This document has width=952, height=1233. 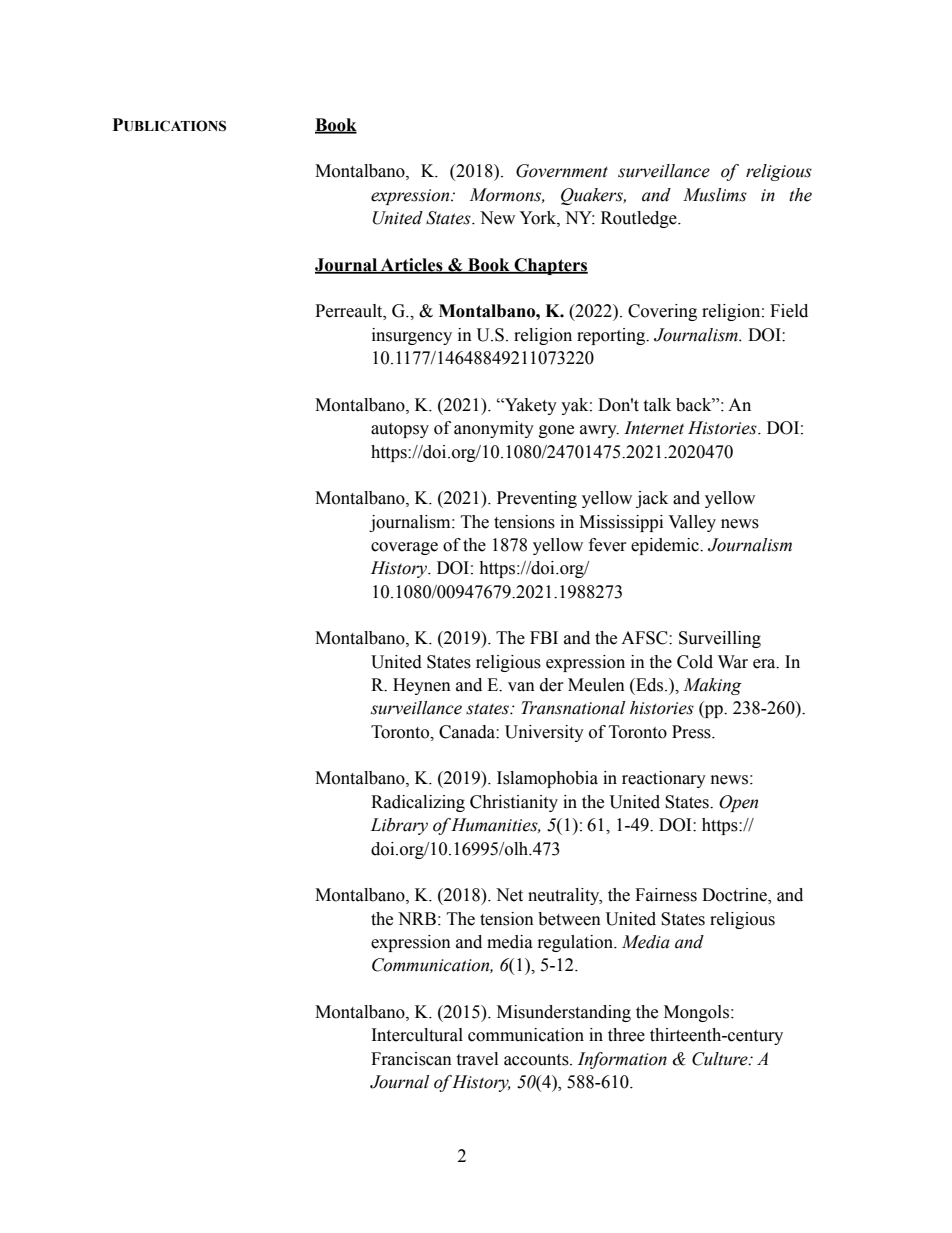 I want to click on FBI, so click(x=544, y=637).
